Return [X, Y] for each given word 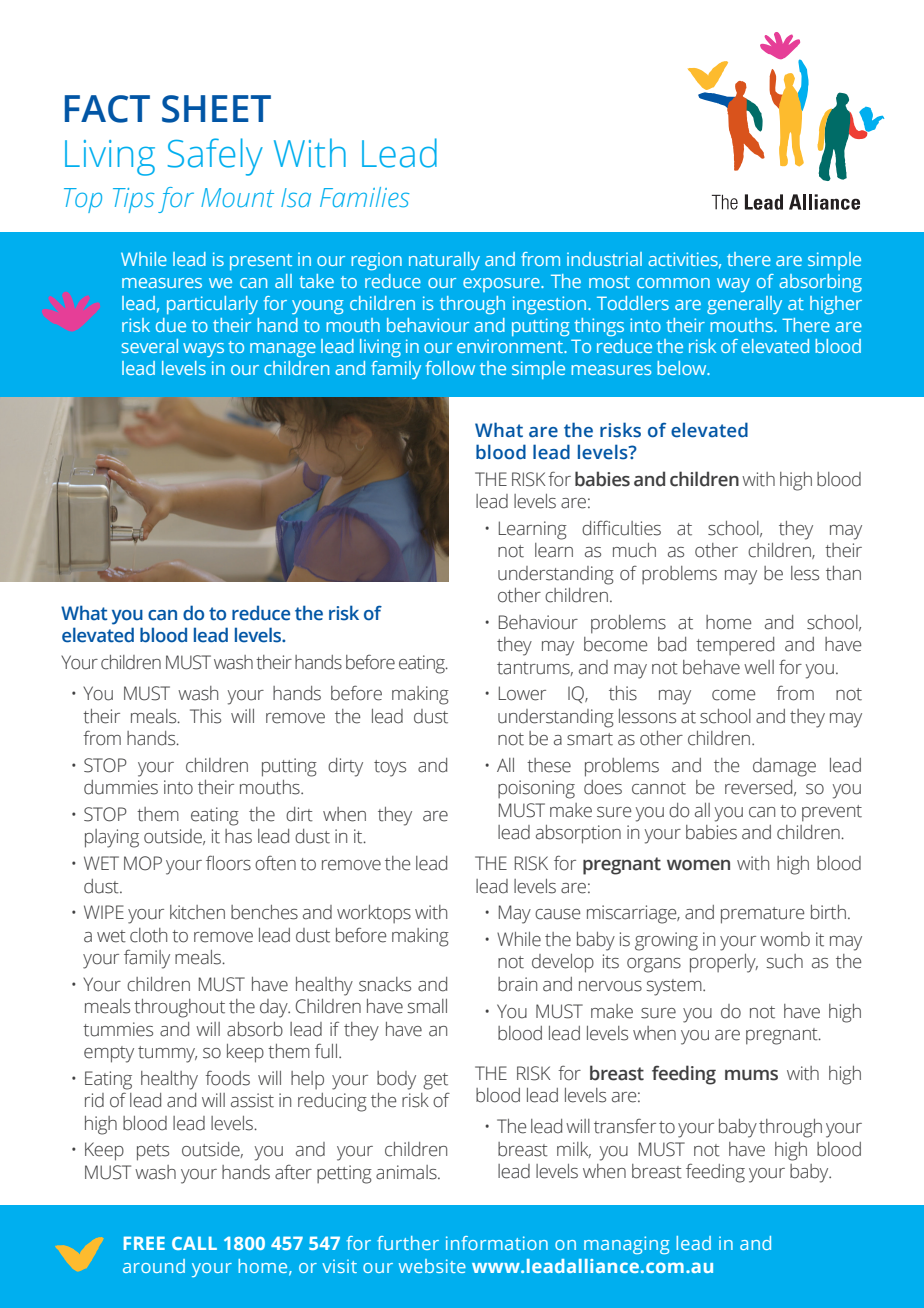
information [497, 1243]
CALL [194, 1243]
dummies [121, 787]
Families [364, 197]
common [673, 283]
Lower [522, 693]
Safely [215, 157]
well [759, 667]
